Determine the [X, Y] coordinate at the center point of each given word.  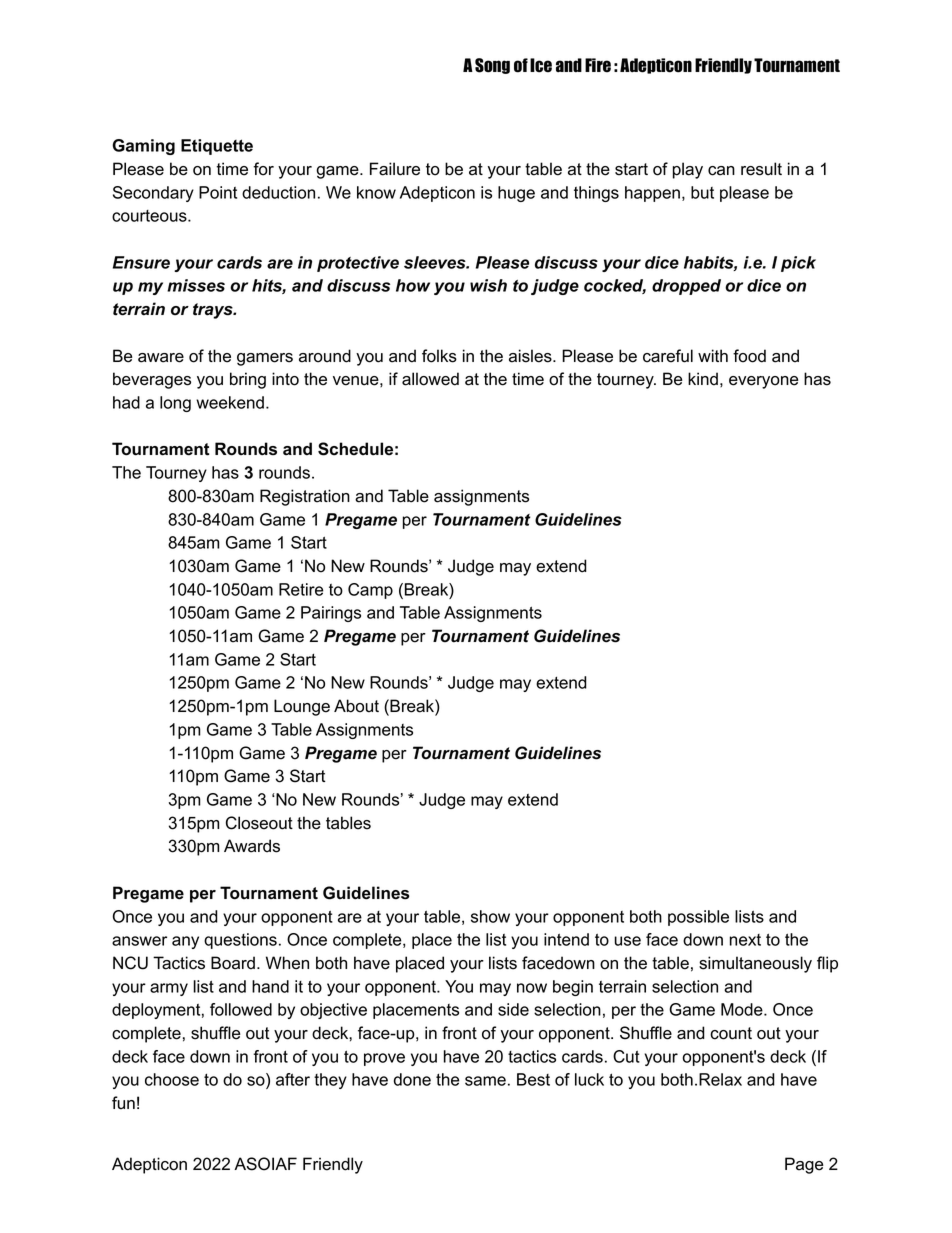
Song [492, 66]
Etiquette [217, 147]
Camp [370, 591]
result [761, 169]
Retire [301, 589]
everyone [763, 382]
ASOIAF [265, 1164]
